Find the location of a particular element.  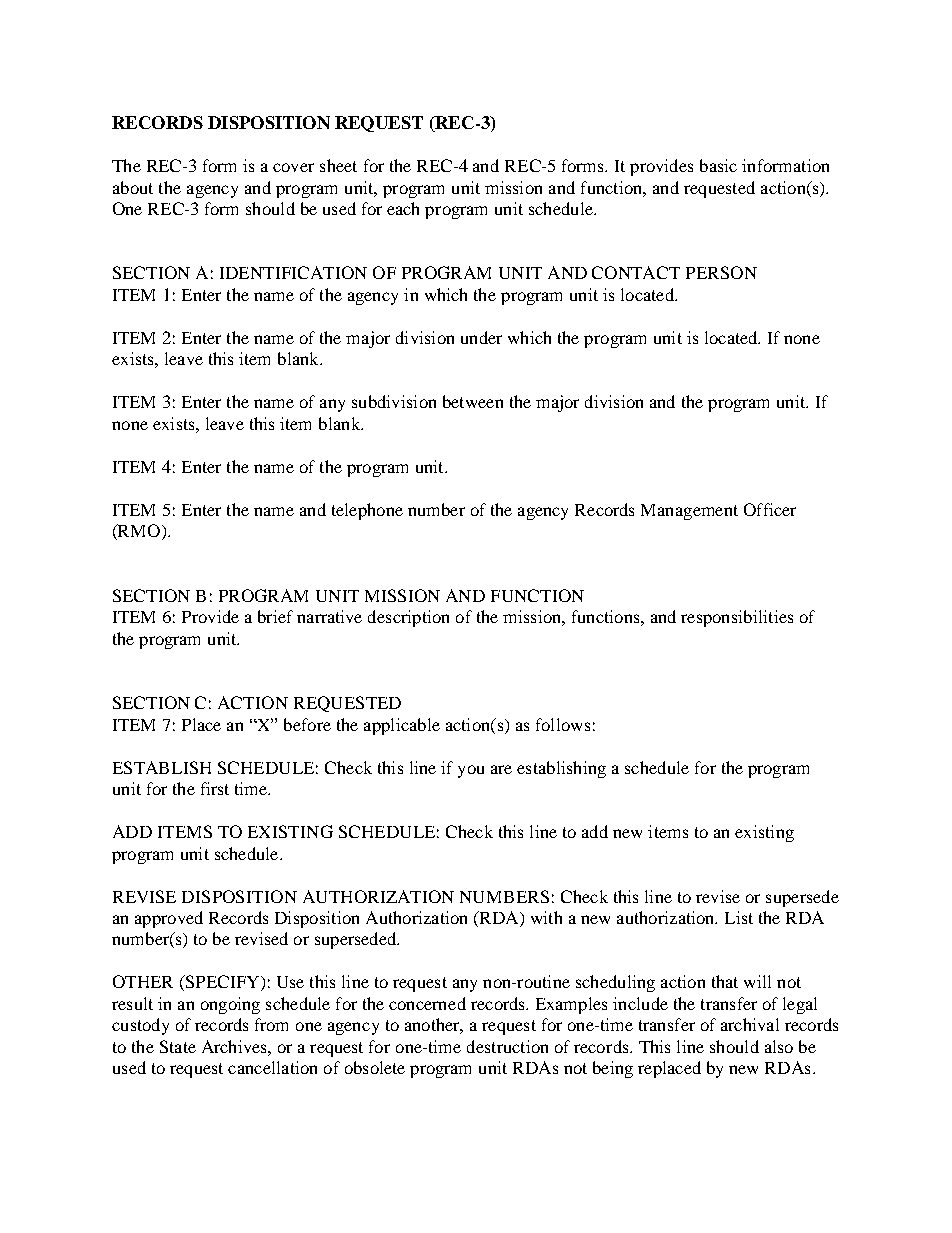

about is located at coordinates (133, 187).
